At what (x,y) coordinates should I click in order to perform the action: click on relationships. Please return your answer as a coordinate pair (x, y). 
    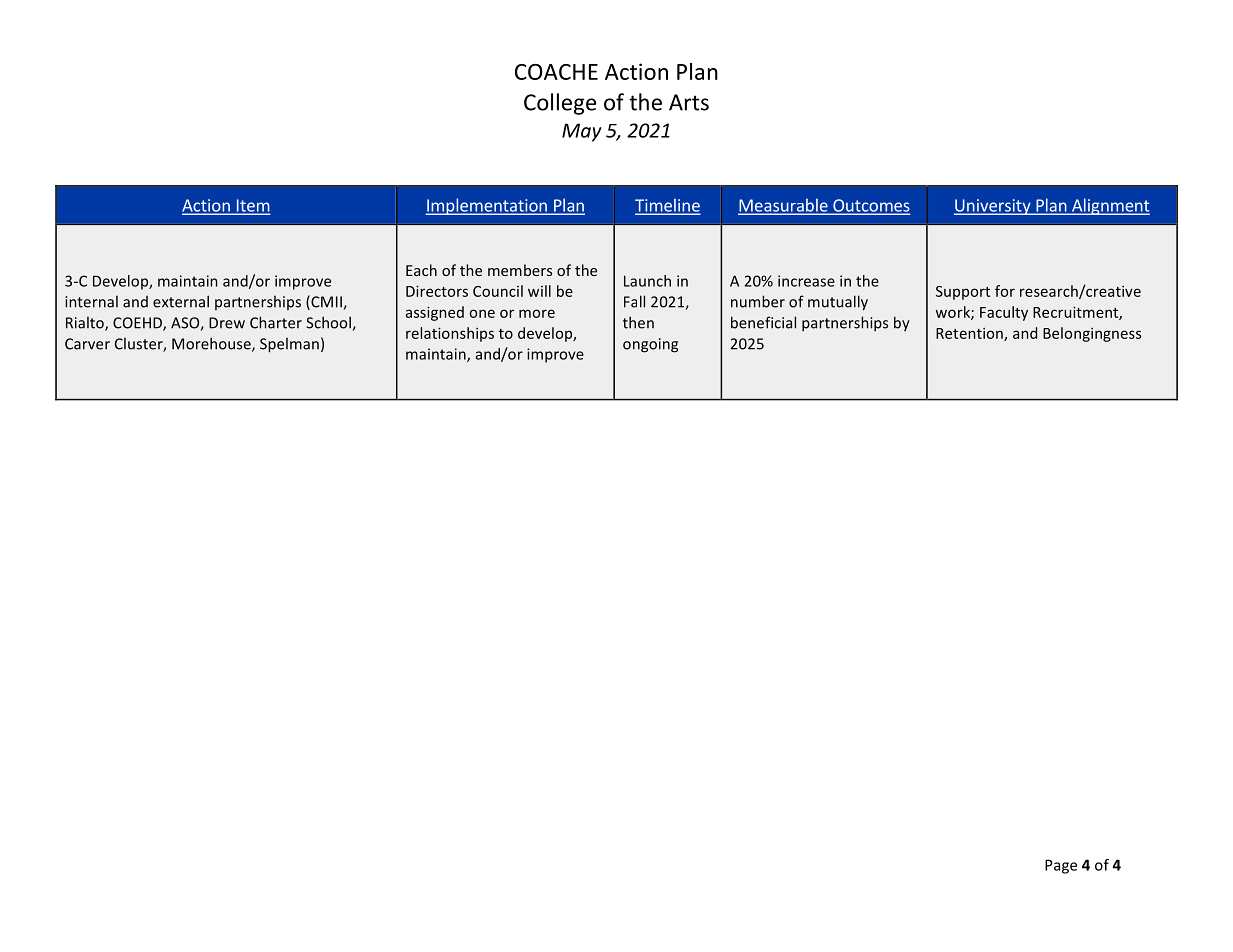
    Looking at the image, I should click on (450, 334).
